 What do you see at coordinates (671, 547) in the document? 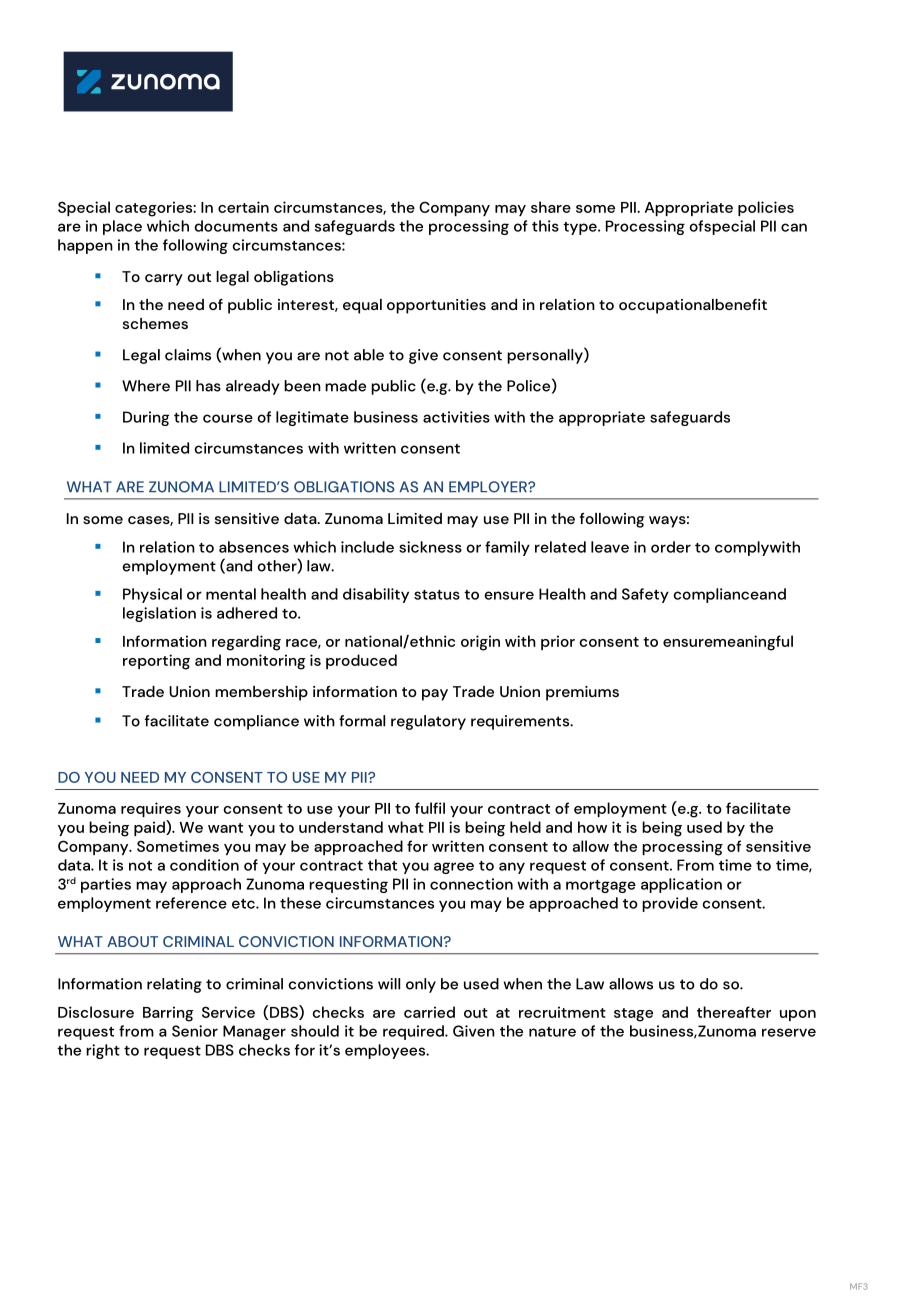
I see `order` at bounding box center [671, 547].
